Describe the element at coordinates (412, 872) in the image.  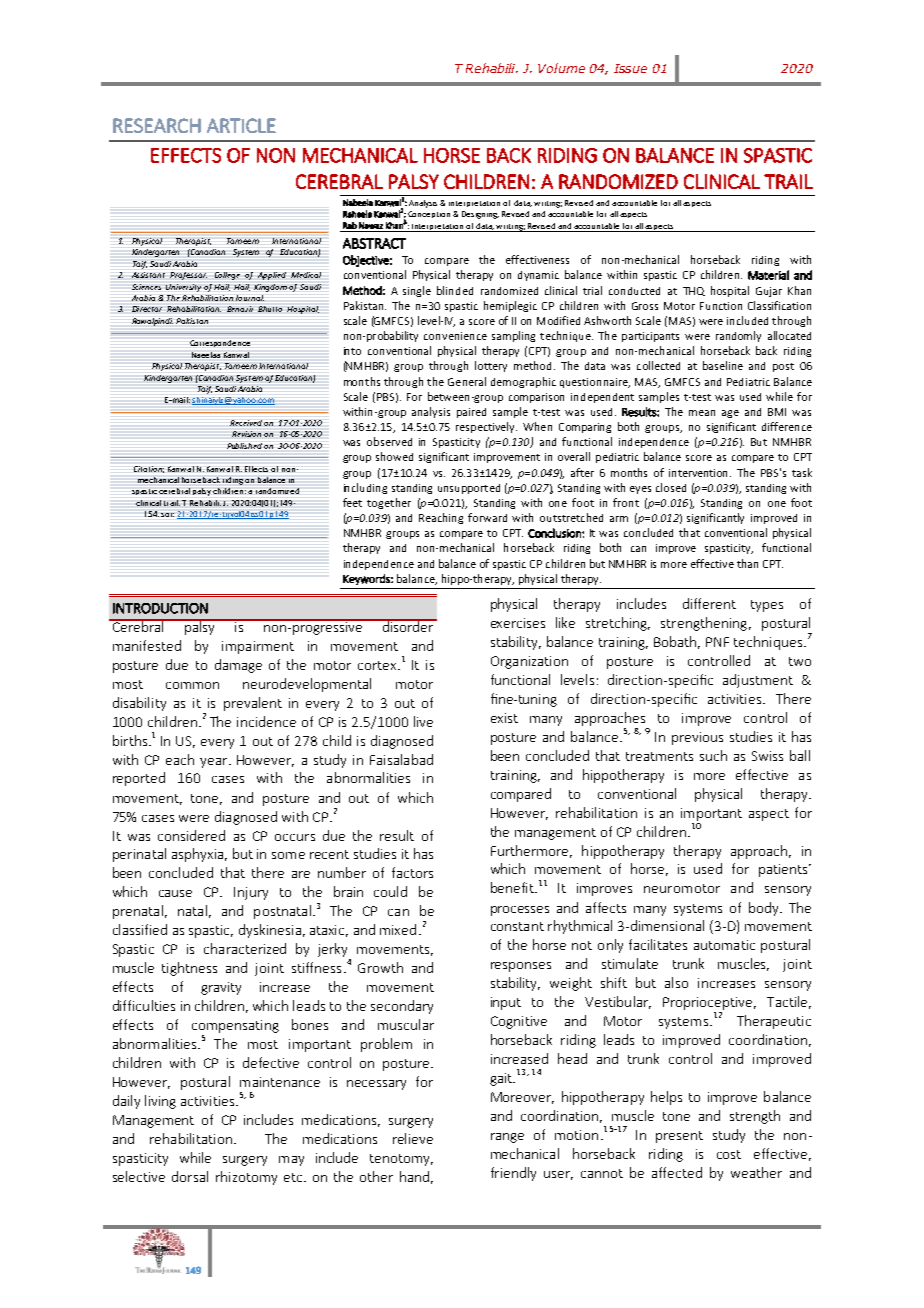
I see `factors` at that location.
